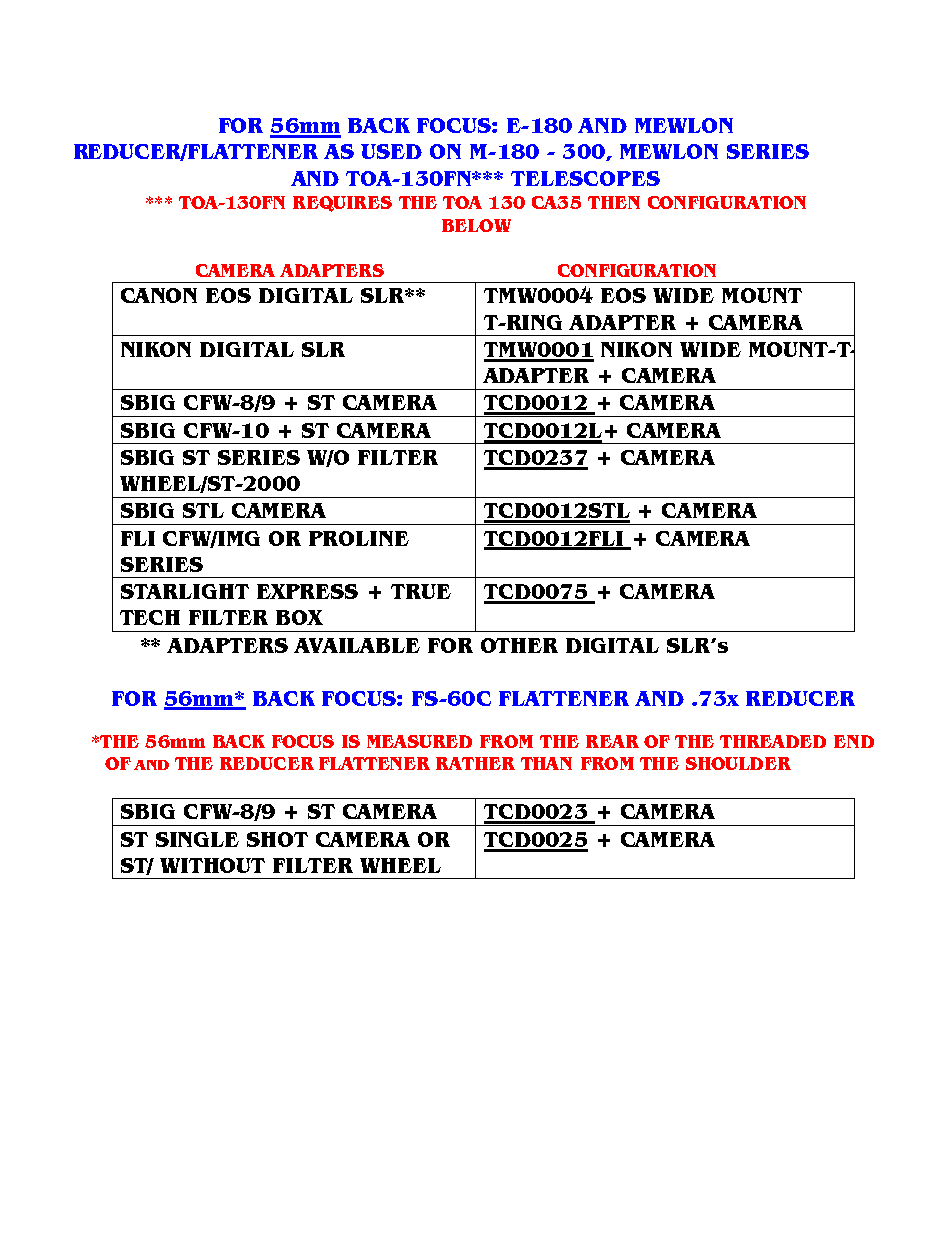 The width and height of the screenshot is (952, 1233). I want to click on USED, so click(391, 151).
